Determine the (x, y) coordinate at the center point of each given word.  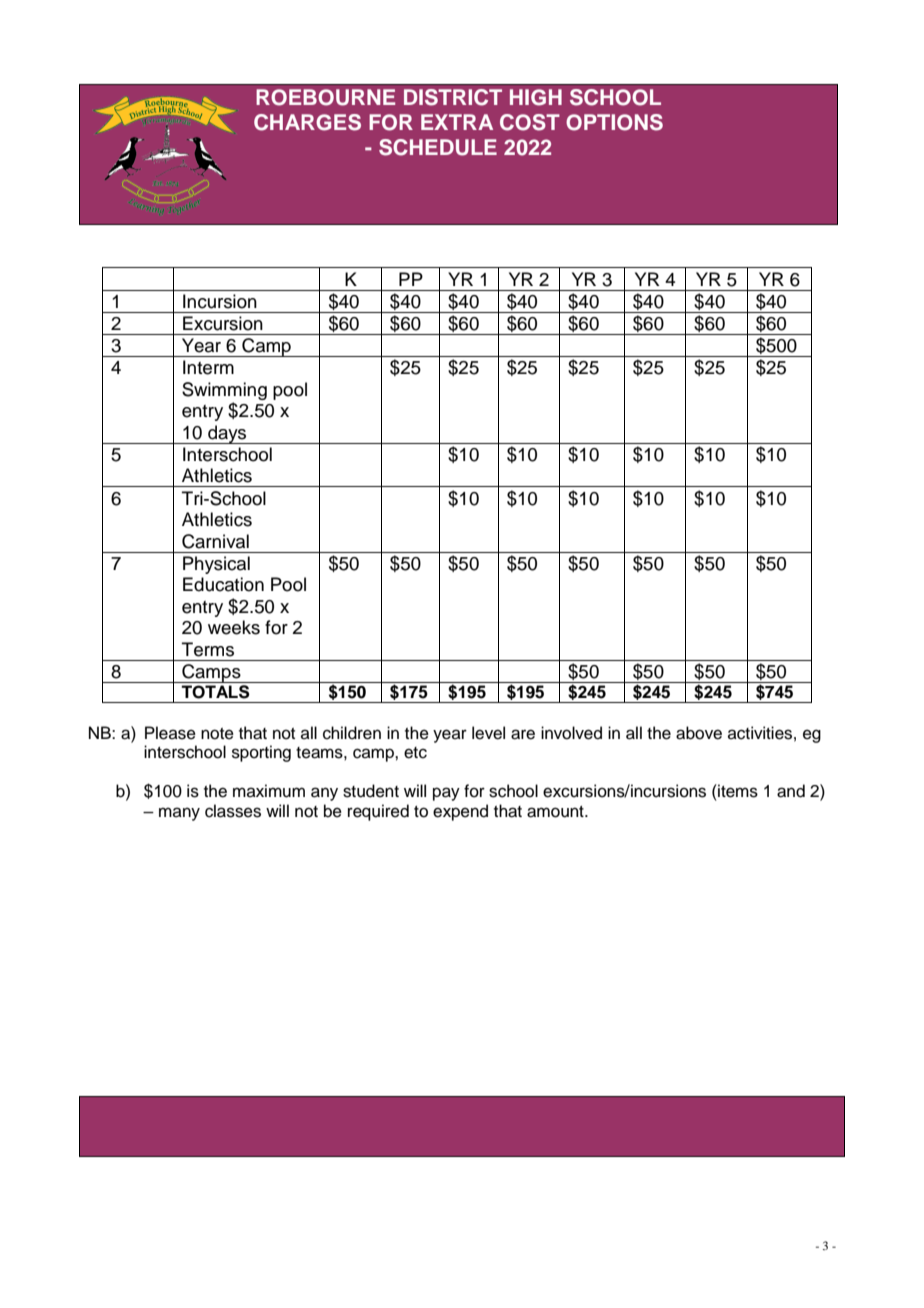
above (699, 733)
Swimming (224, 391)
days (227, 434)
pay (446, 794)
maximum (269, 791)
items (737, 791)
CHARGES (307, 122)
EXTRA (457, 122)
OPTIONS (614, 122)
